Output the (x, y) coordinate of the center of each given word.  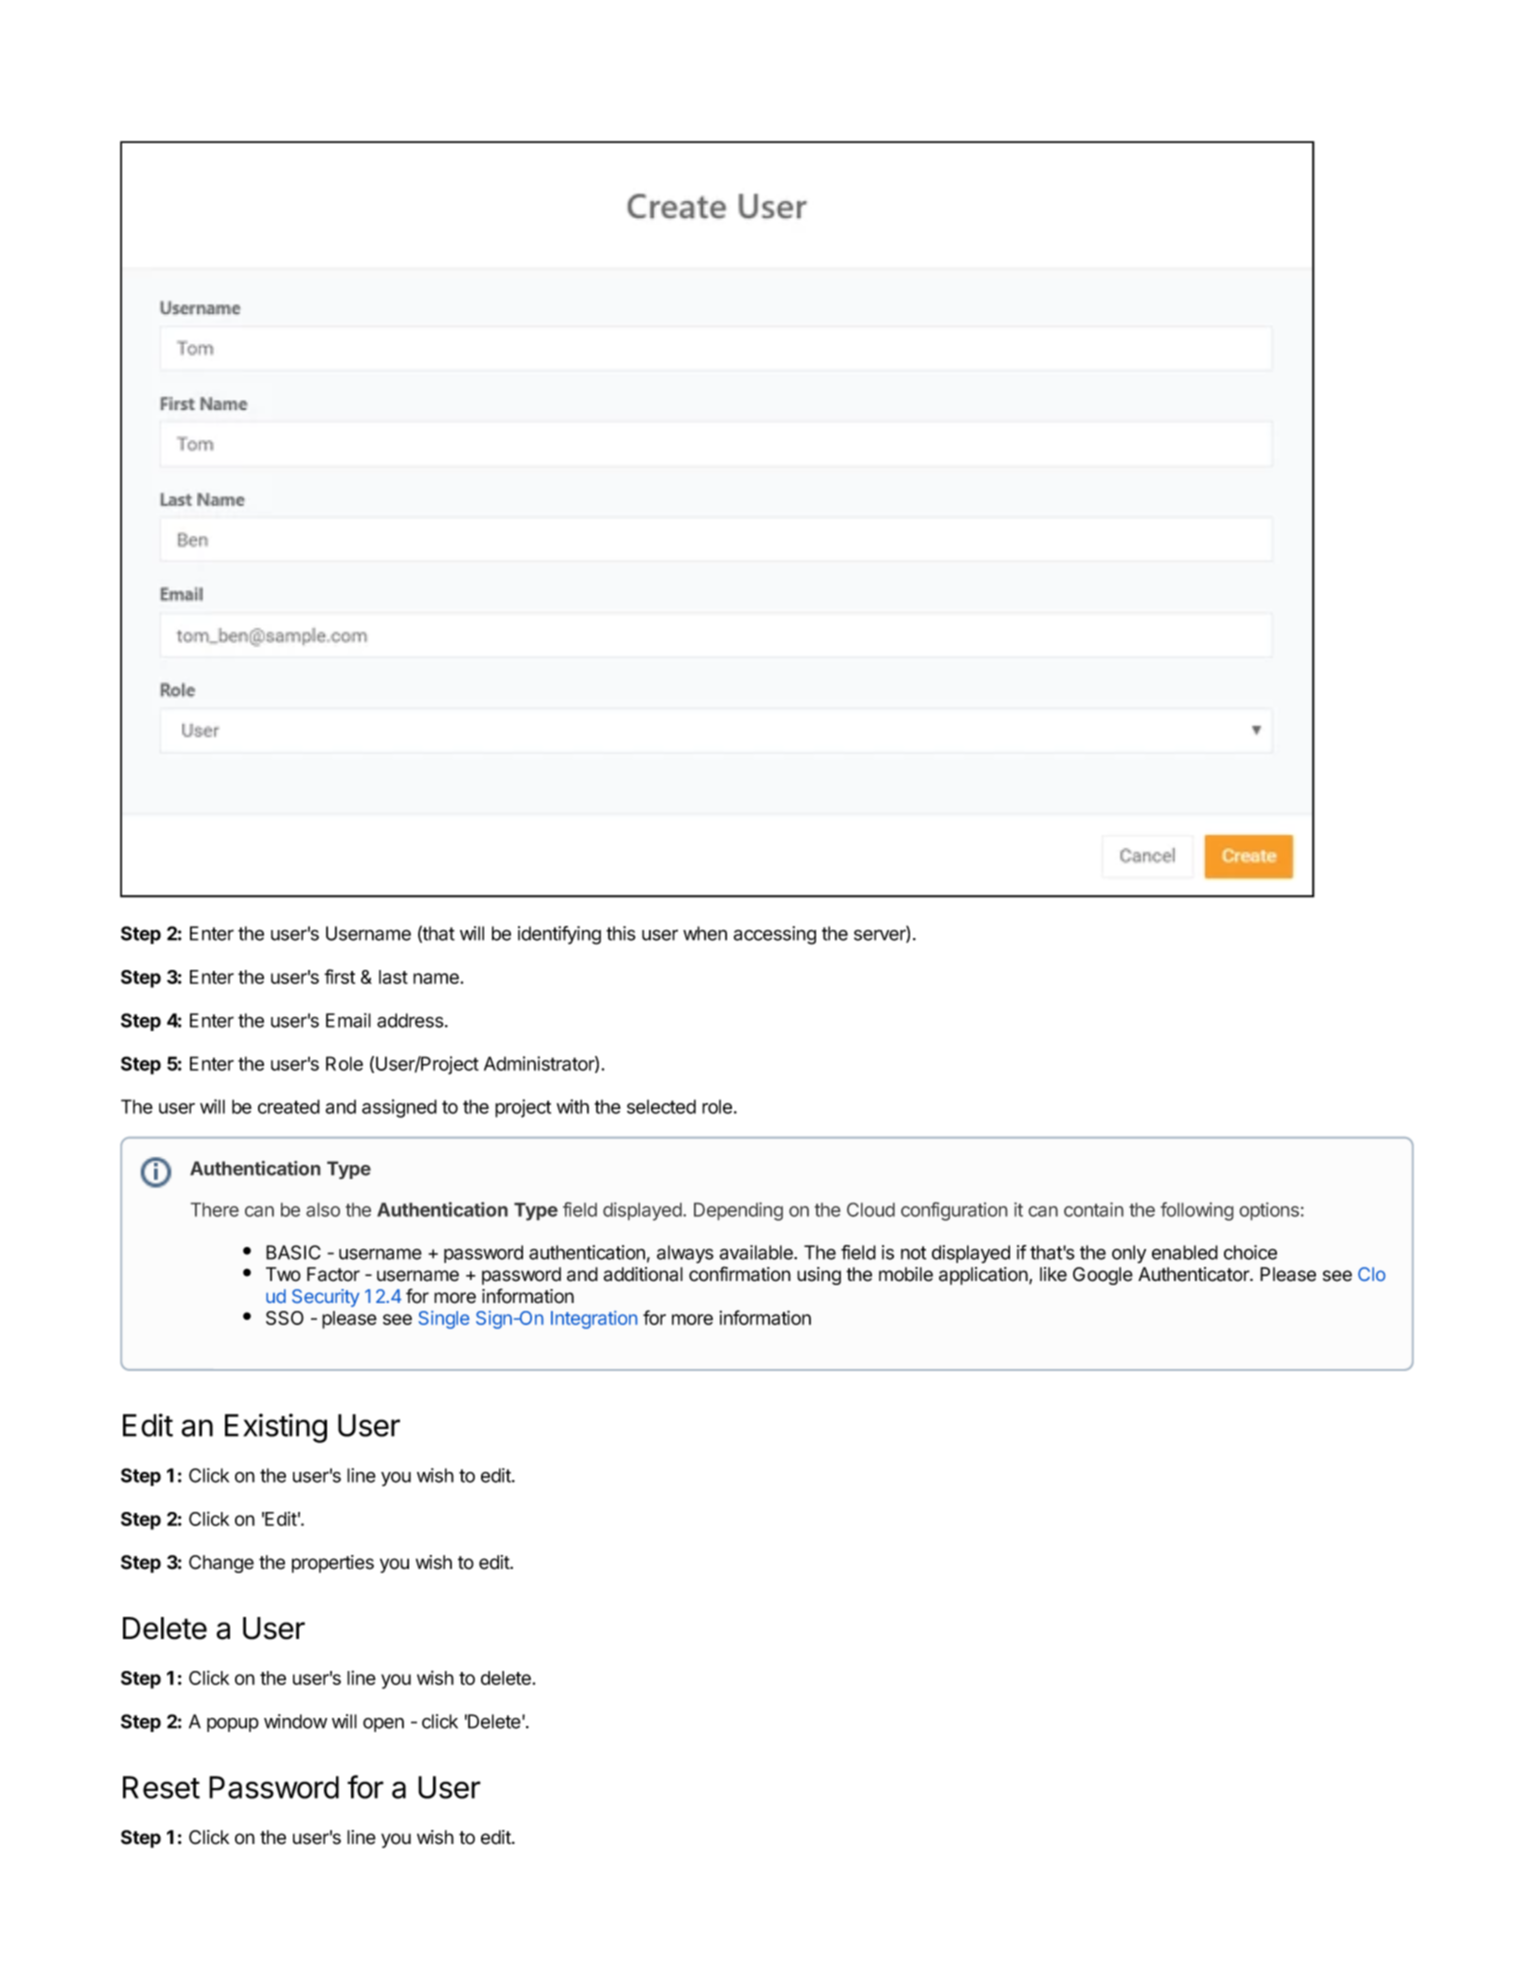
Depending (738, 1211)
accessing (774, 935)
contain (1094, 1209)
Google (1103, 1276)
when (705, 933)
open (383, 1725)
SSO (285, 1318)
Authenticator (1194, 1274)
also (323, 1209)
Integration (594, 1320)
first (339, 976)
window (295, 1721)
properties (333, 1564)
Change (221, 1564)
